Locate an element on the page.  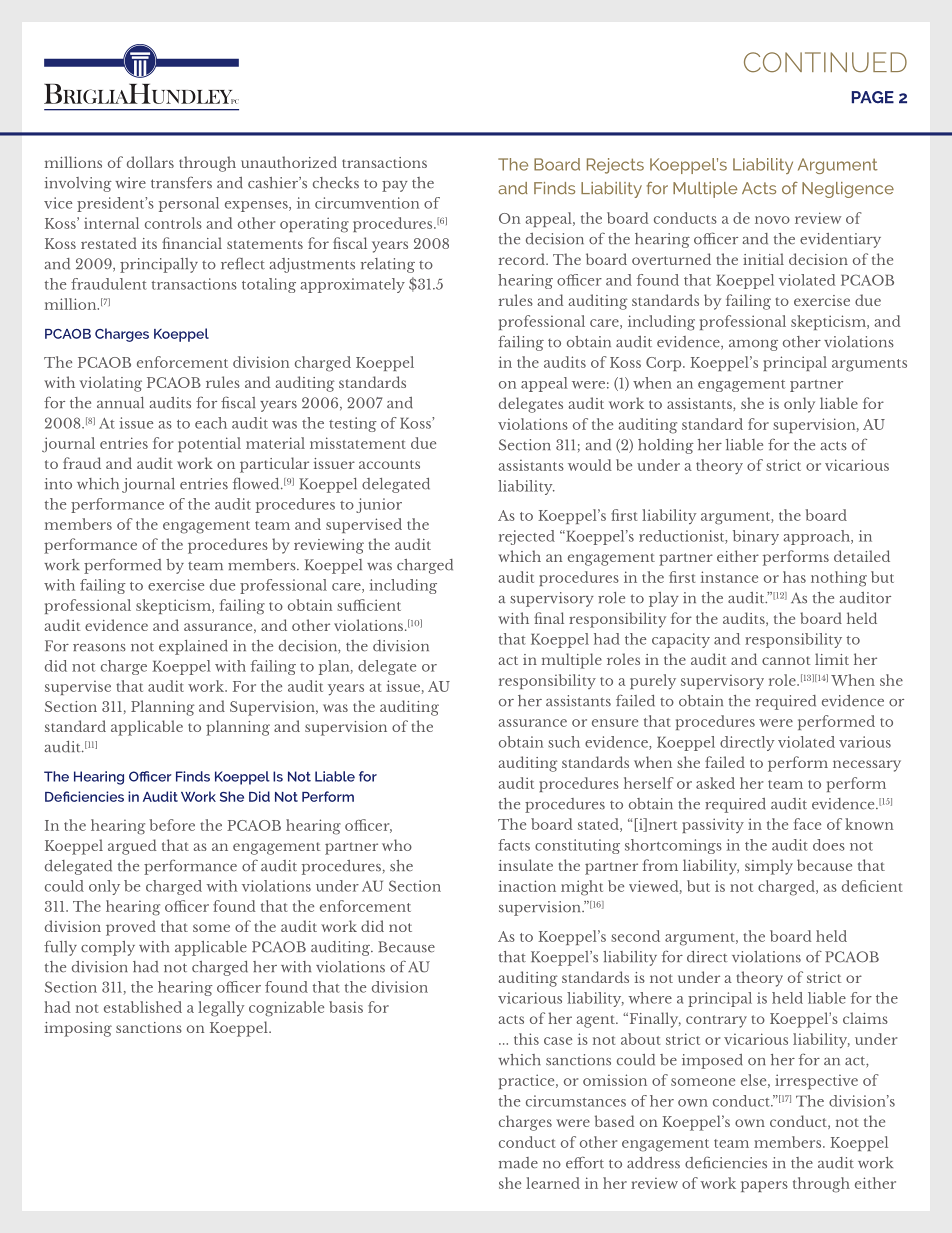
violating is located at coordinates (111, 384).
